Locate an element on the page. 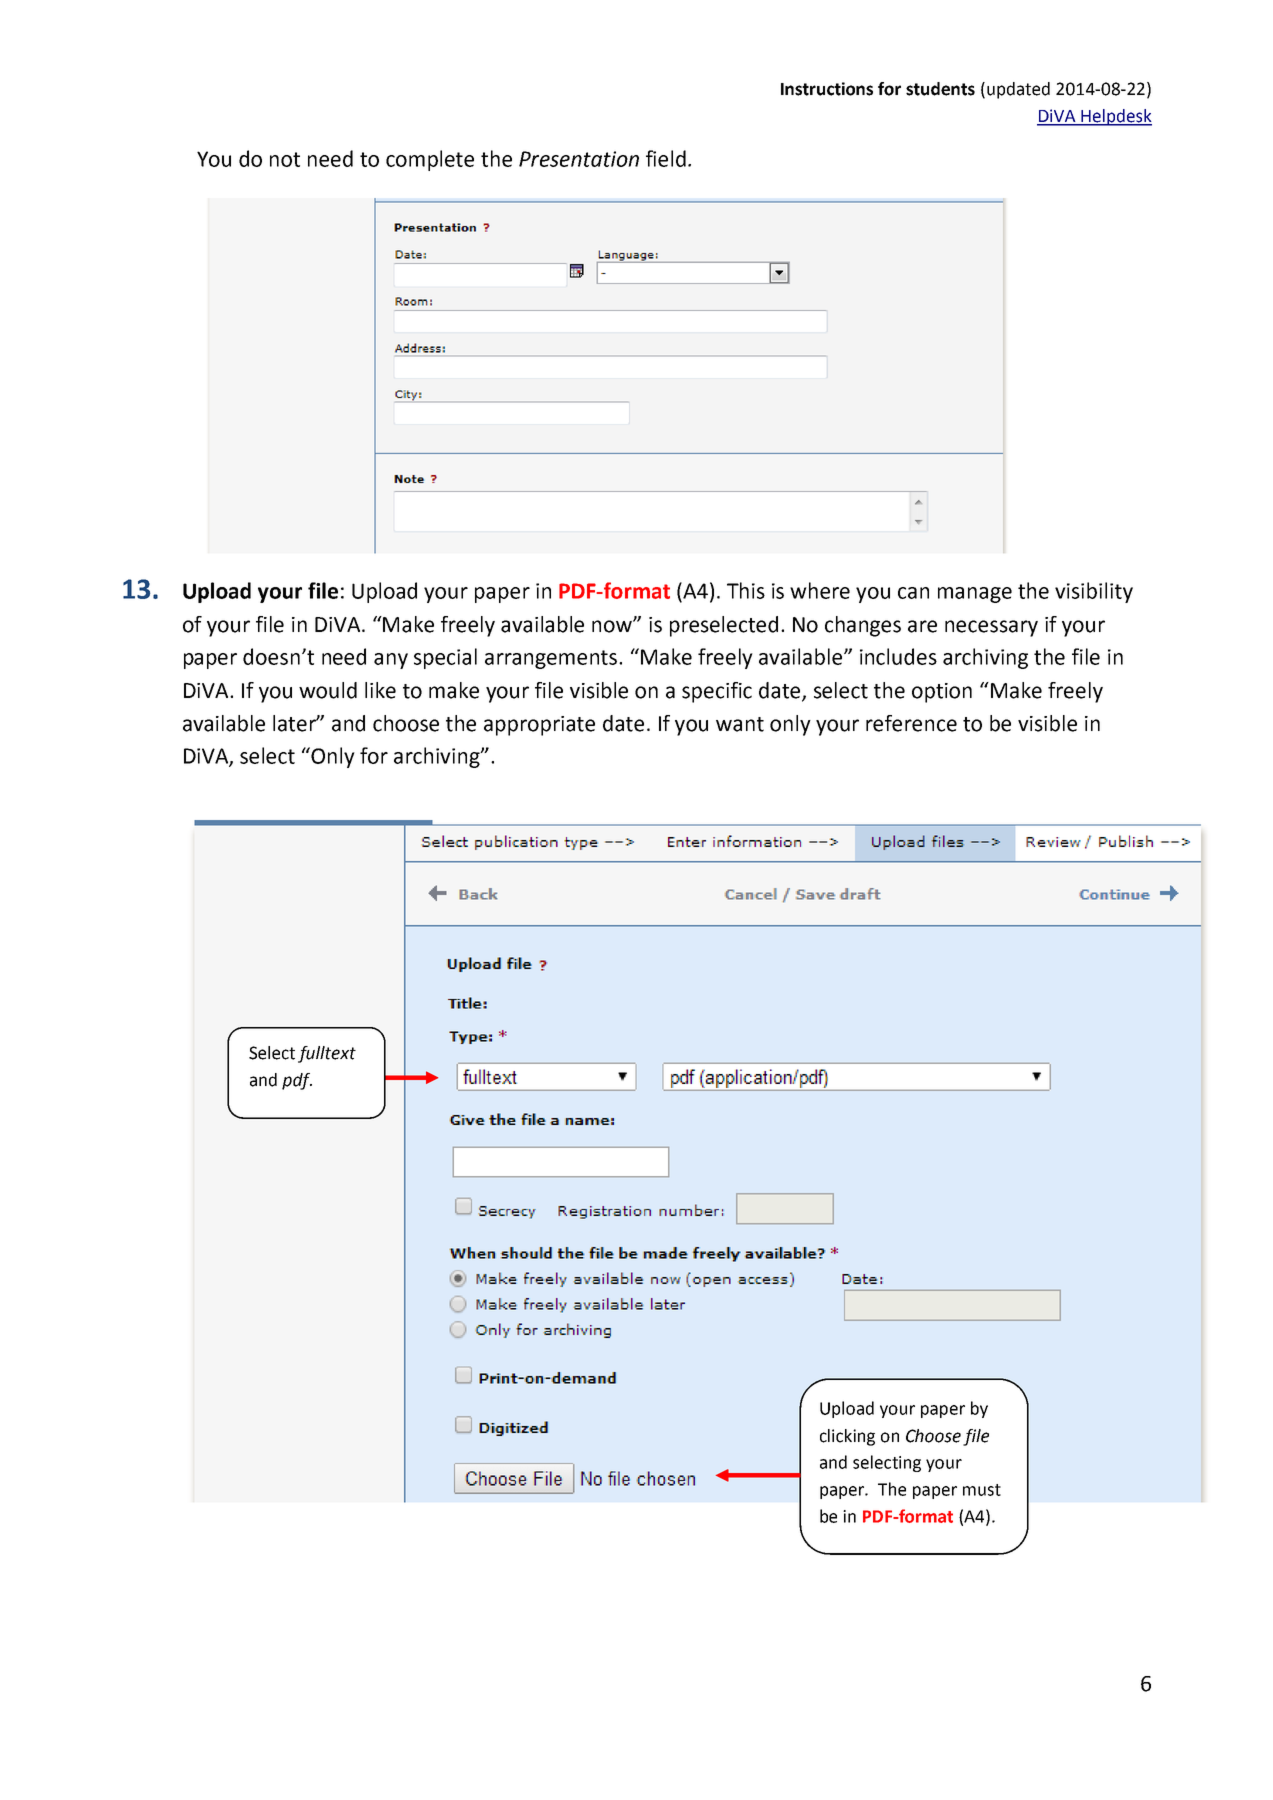 This document has height=1800, width=1273. clicking is located at coordinates (847, 1437).
